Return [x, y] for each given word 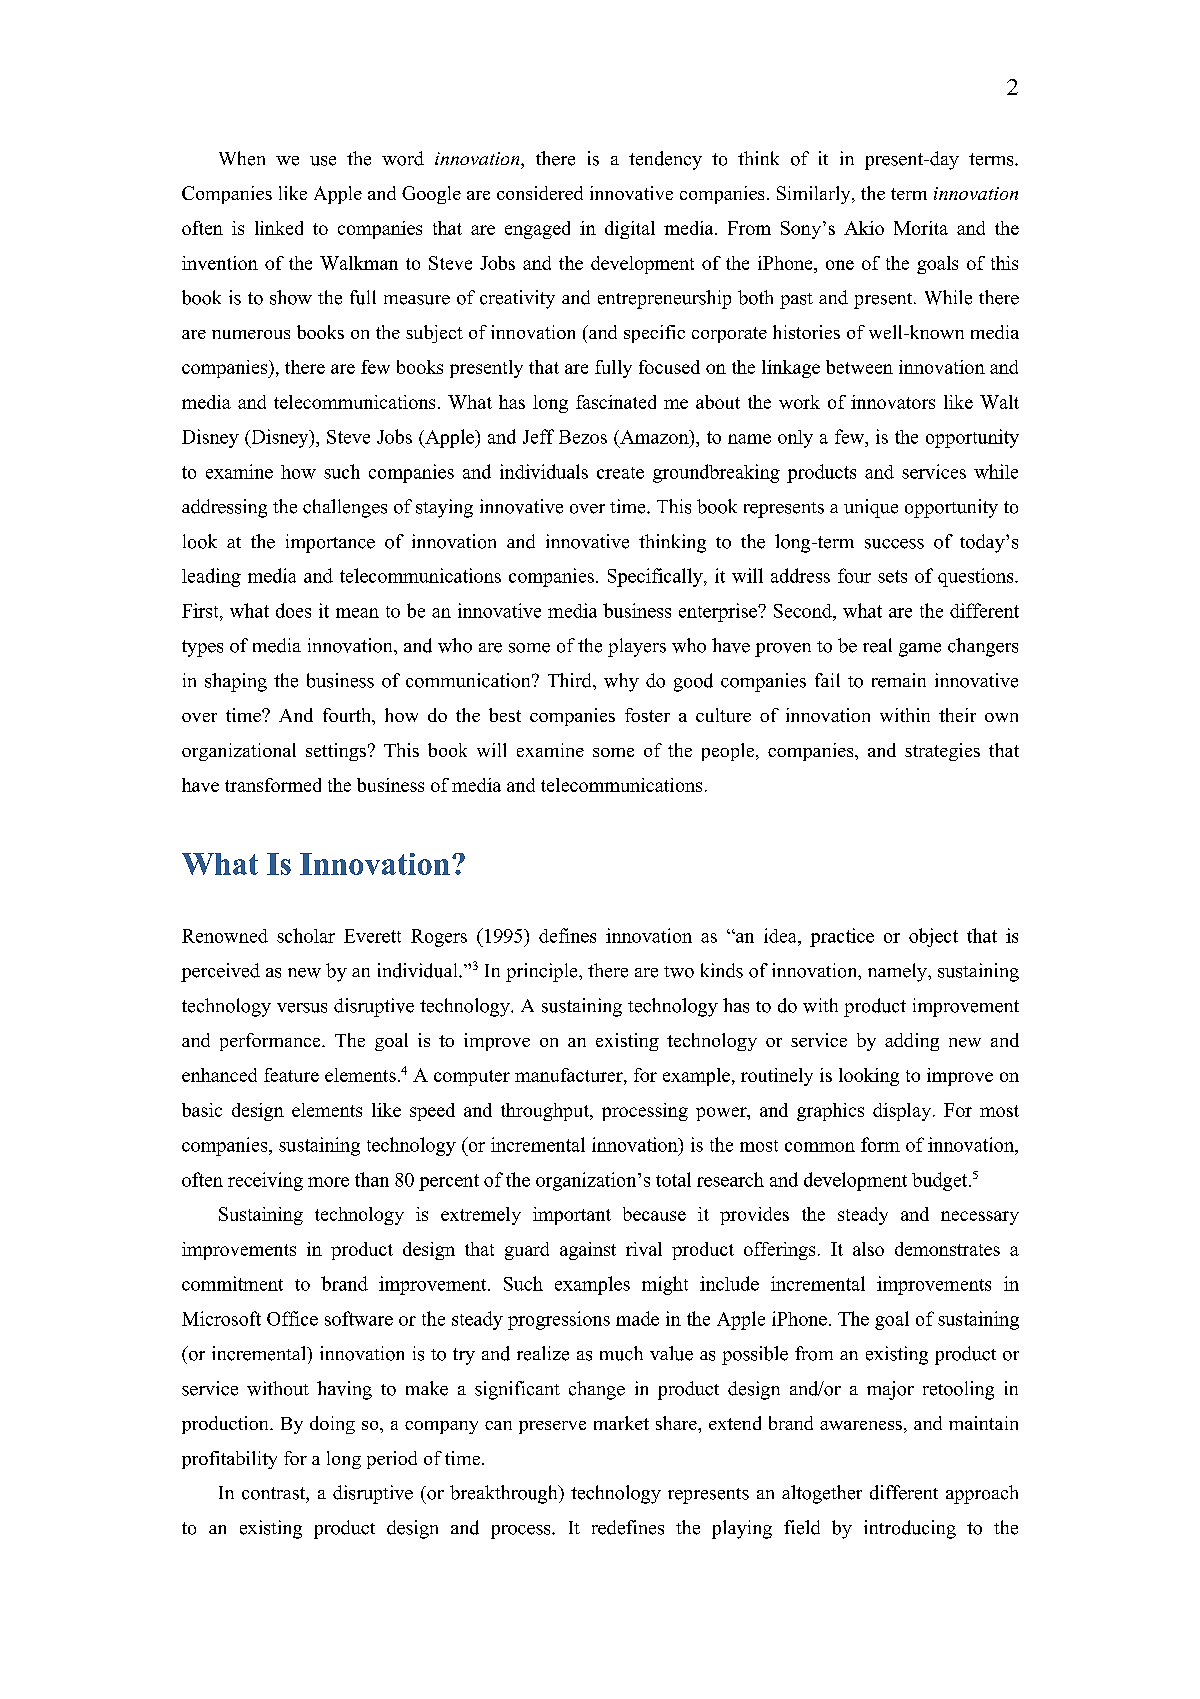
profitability [229, 1460]
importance [330, 543]
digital [630, 230]
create [620, 473]
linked [279, 228]
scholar [306, 935]
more [328, 1182]
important [572, 1216]
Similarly [815, 195]
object [933, 937]
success [894, 544]
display [902, 1112]
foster [647, 715]
